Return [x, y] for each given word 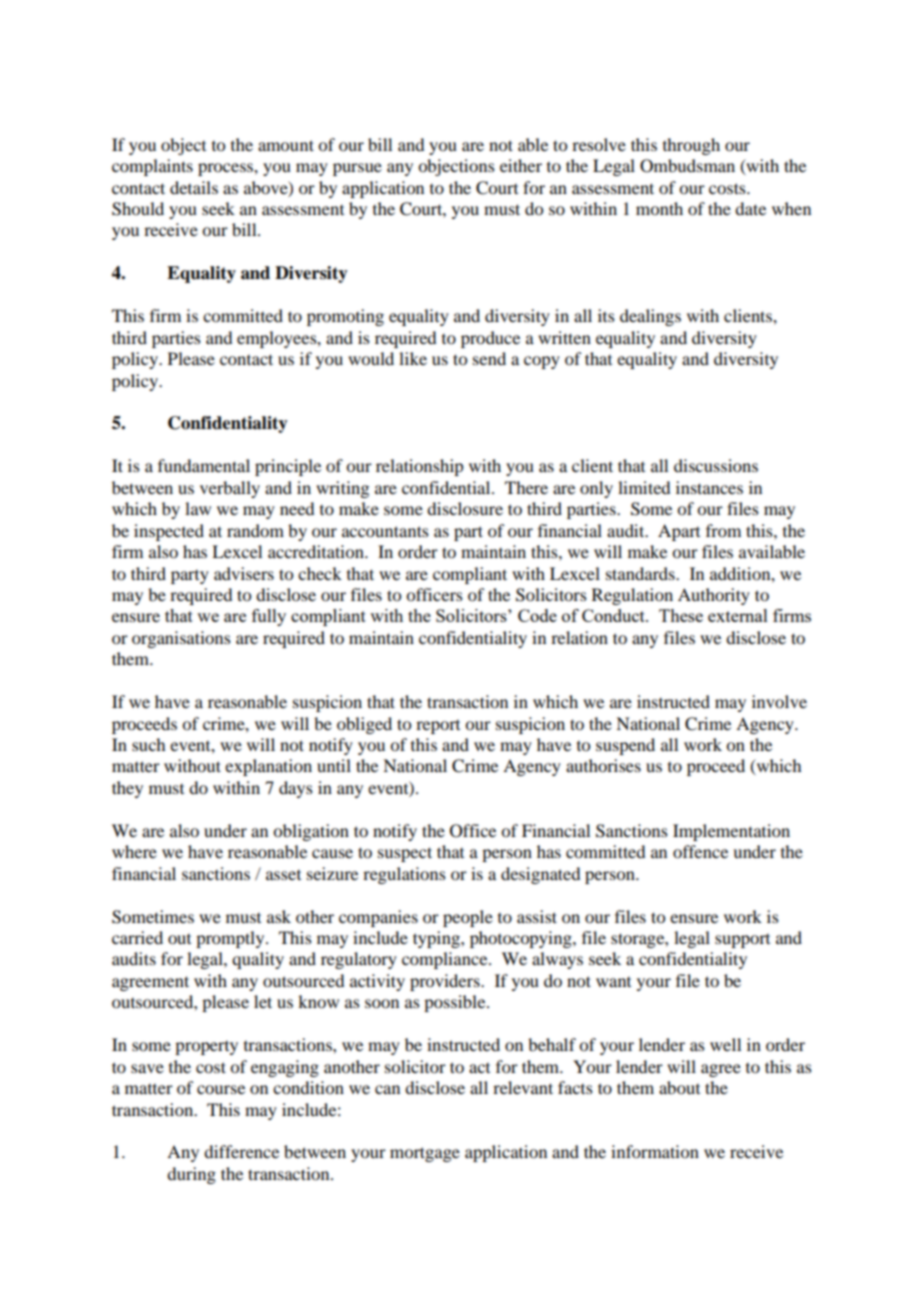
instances [709, 487]
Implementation [731, 832]
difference [241, 1151]
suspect [405, 854]
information [655, 1151]
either [521, 165]
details [194, 187]
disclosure [465, 508]
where [134, 851]
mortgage [425, 1154]
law [198, 508]
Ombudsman [687, 166]
